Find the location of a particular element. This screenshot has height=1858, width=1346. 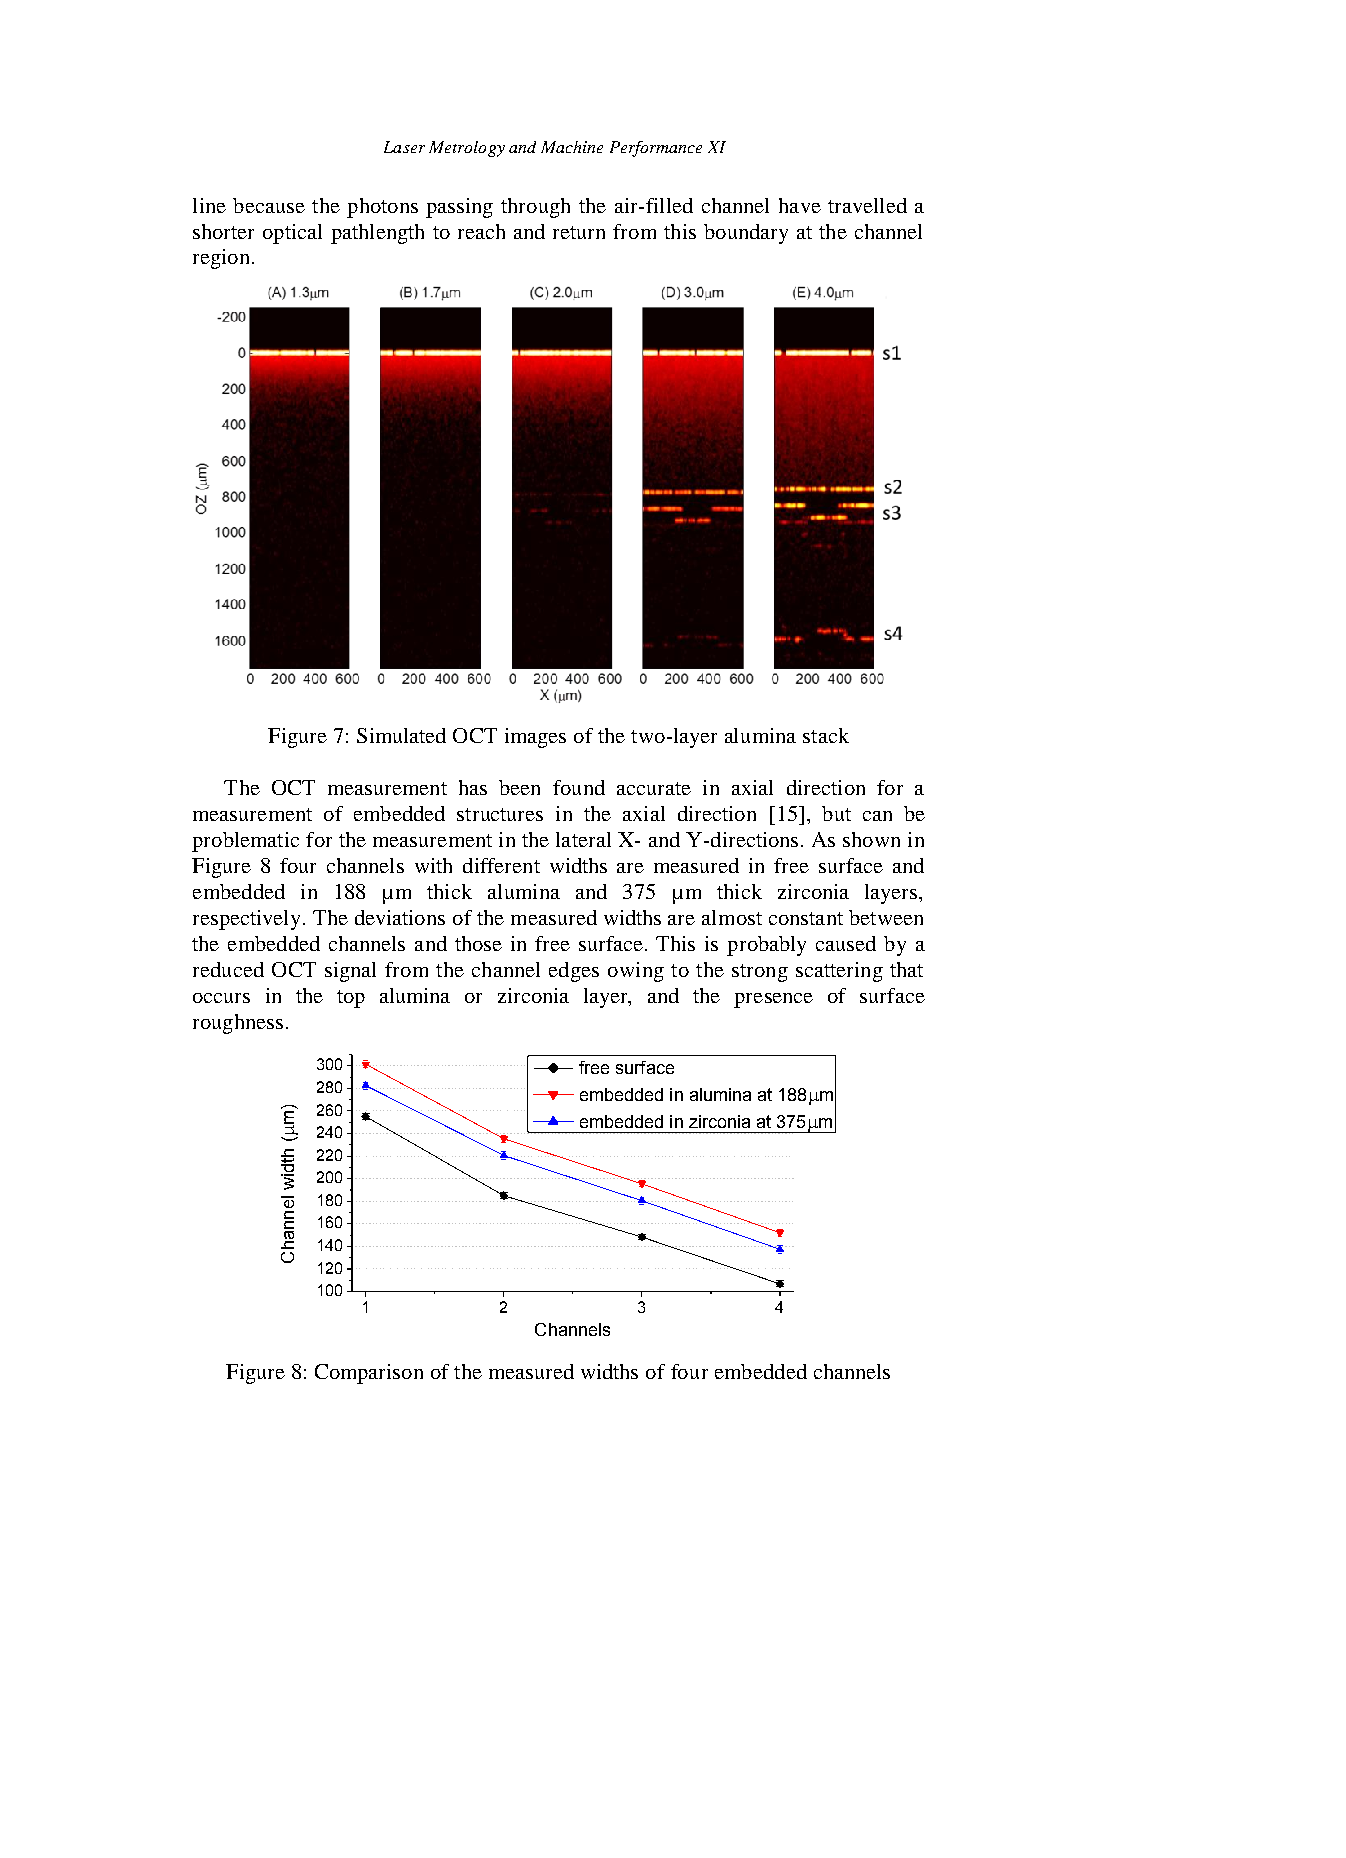

Simulated is located at coordinates (401, 735).
